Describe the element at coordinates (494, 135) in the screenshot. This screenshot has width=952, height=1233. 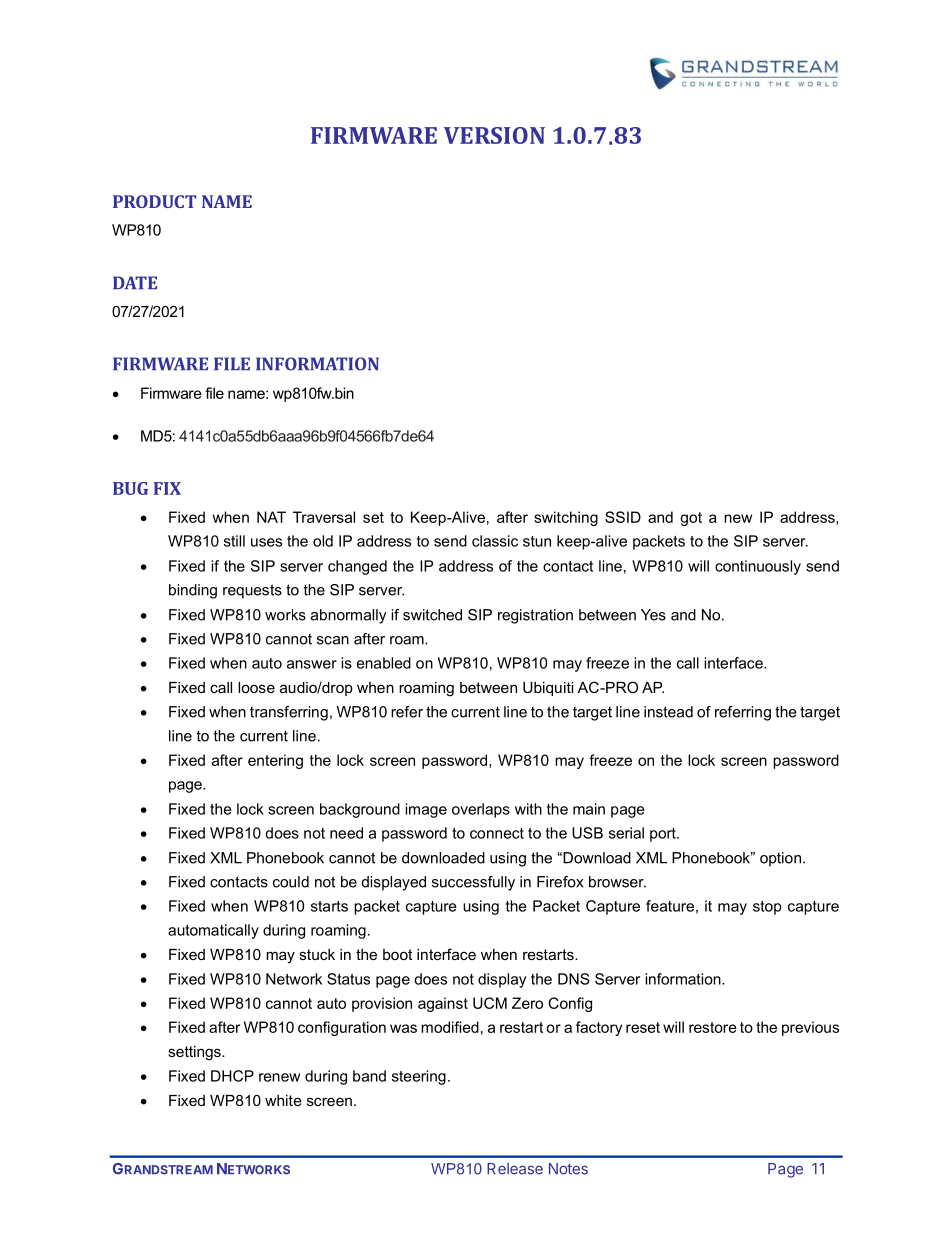
I see `VERSION` at that location.
